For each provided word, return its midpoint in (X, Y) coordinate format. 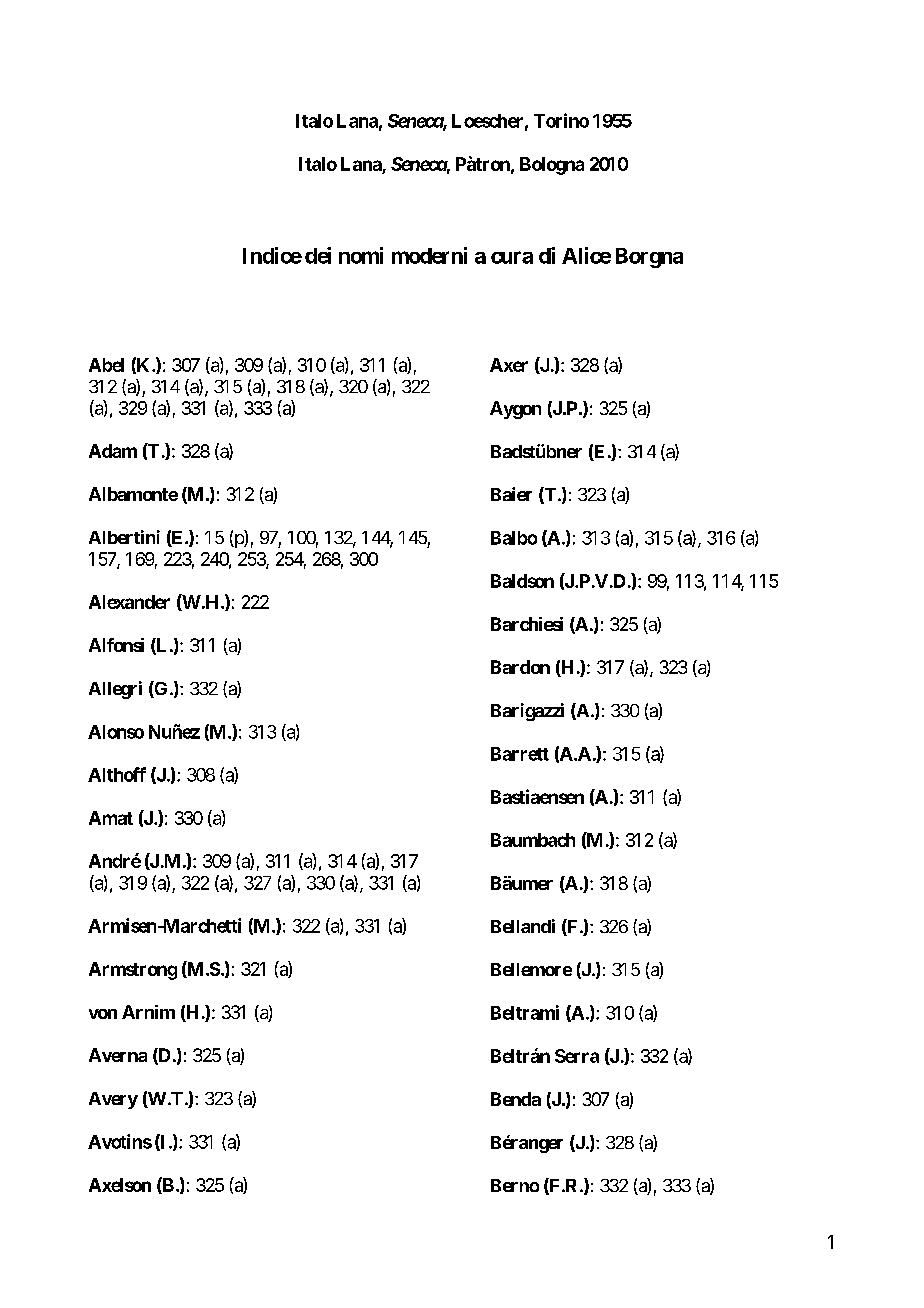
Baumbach (533, 840)
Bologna (552, 166)
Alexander (129, 602)
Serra (577, 1056)
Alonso (116, 732)
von (103, 1014)
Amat (111, 818)
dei (318, 255)
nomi (361, 255)
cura (512, 257)
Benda (516, 1099)
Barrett (520, 754)
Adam (113, 451)
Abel (106, 365)
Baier (511, 494)
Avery (113, 1100)
